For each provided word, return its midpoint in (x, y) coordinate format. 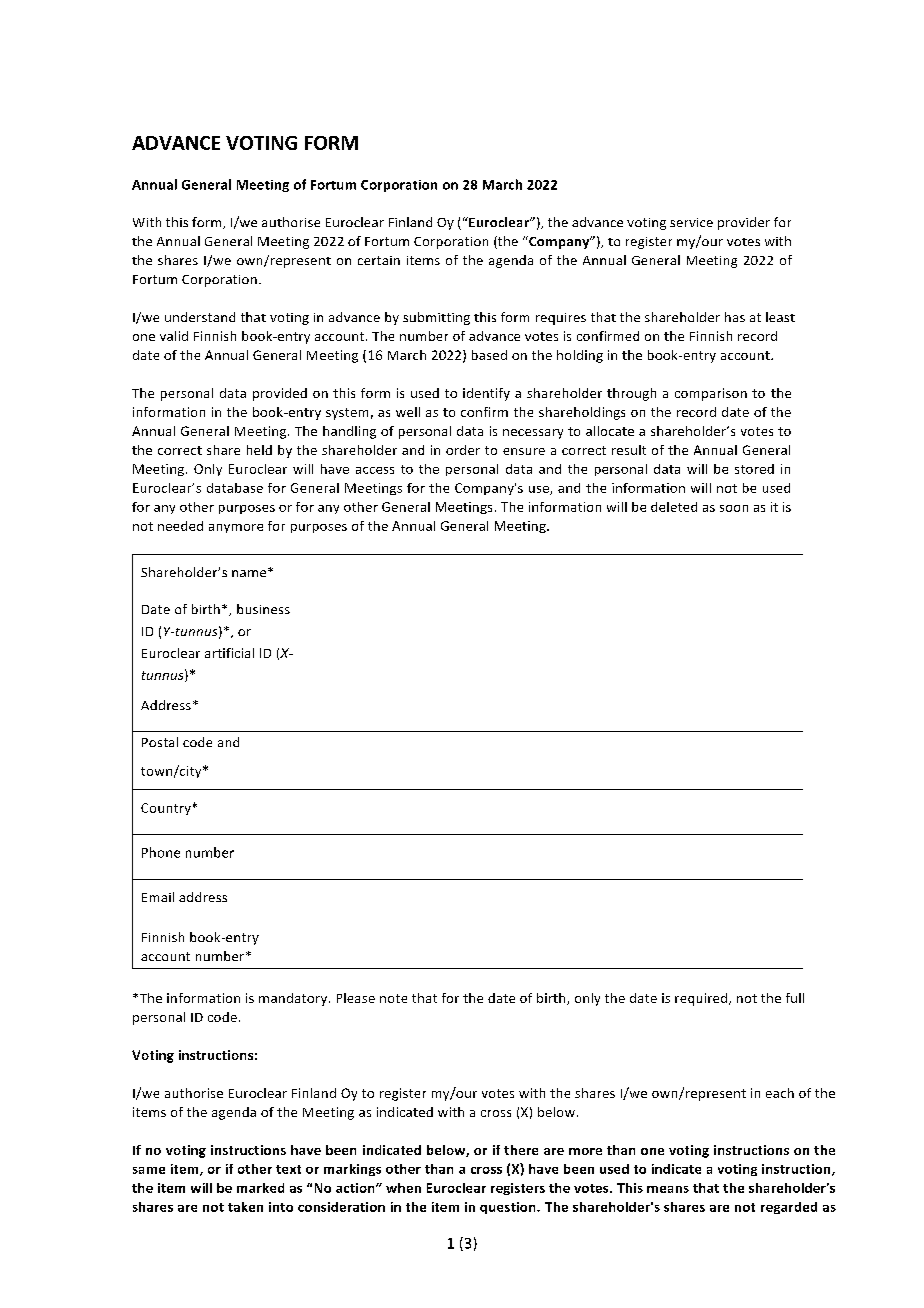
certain (379, 260)
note (393, 998)
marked (260, 1188)
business (263, 609)
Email (158, 897)
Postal (160, 742)
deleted (674, 507)
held (259, 450)
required (702, 999)
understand (200, 317)
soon (734, 508)
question (509, 1208)
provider (744, 223)
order (463, 450)
